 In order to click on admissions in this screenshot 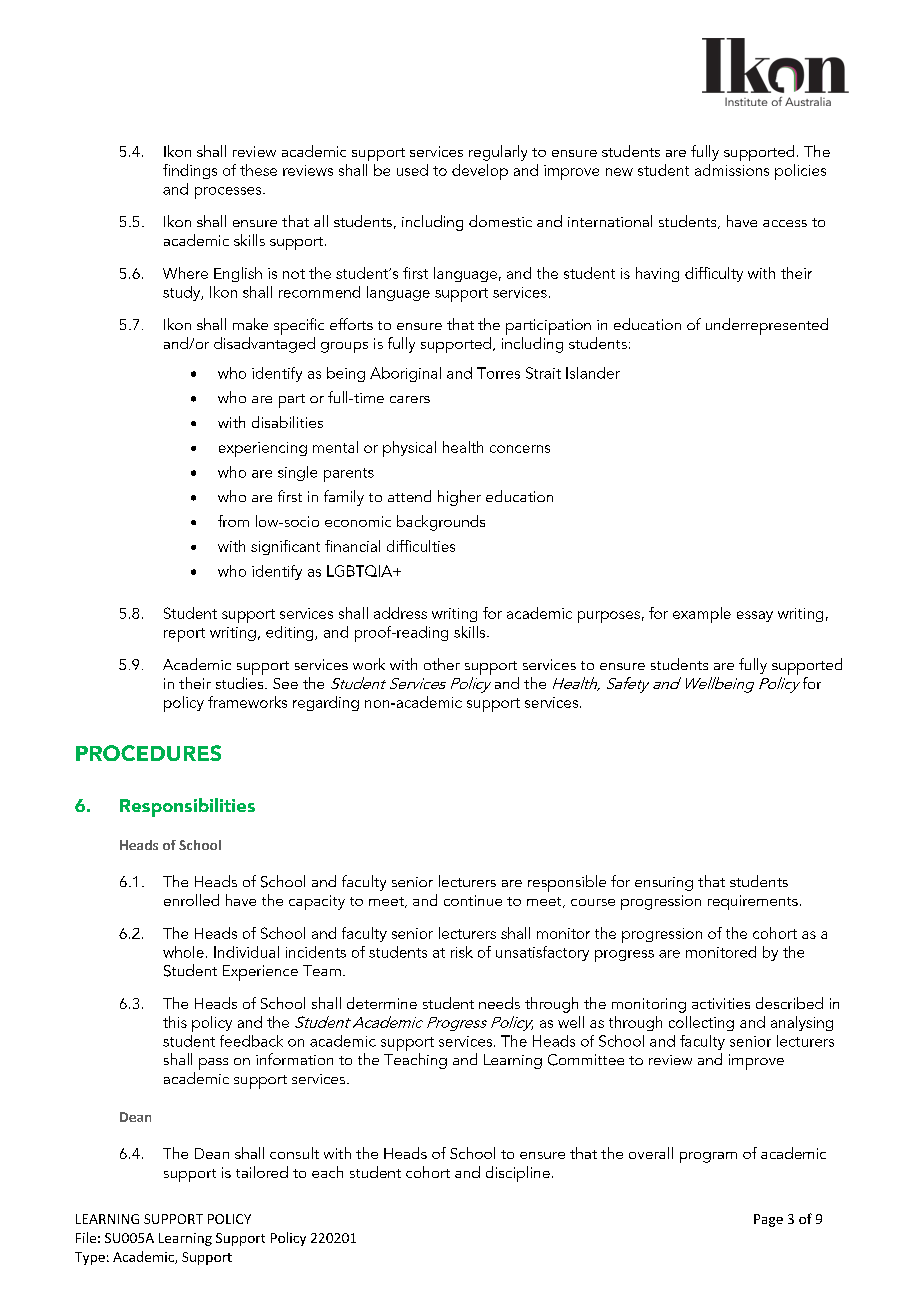, I will do `click(732, 170)`.
